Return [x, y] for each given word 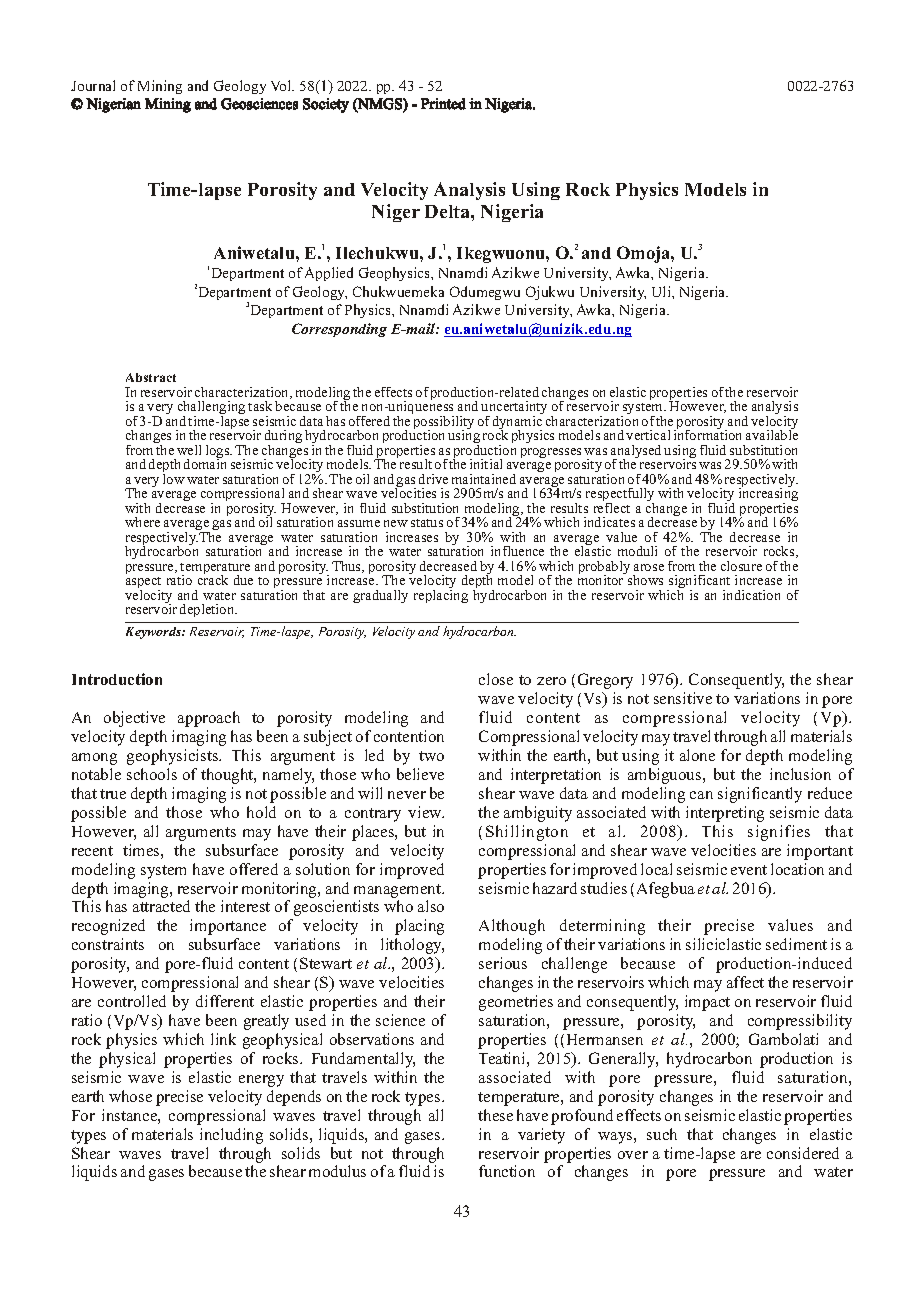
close [496, 679]
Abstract [151, 377]
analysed [636, 453]
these [495, 1115]
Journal [93, 85]
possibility [444, 423]
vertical [648, 435]
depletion [208, 610]
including [231, 1136]
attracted [161, 906]
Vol [282, 85]
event [749, 870]
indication [751, 595]
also [431, 906]
